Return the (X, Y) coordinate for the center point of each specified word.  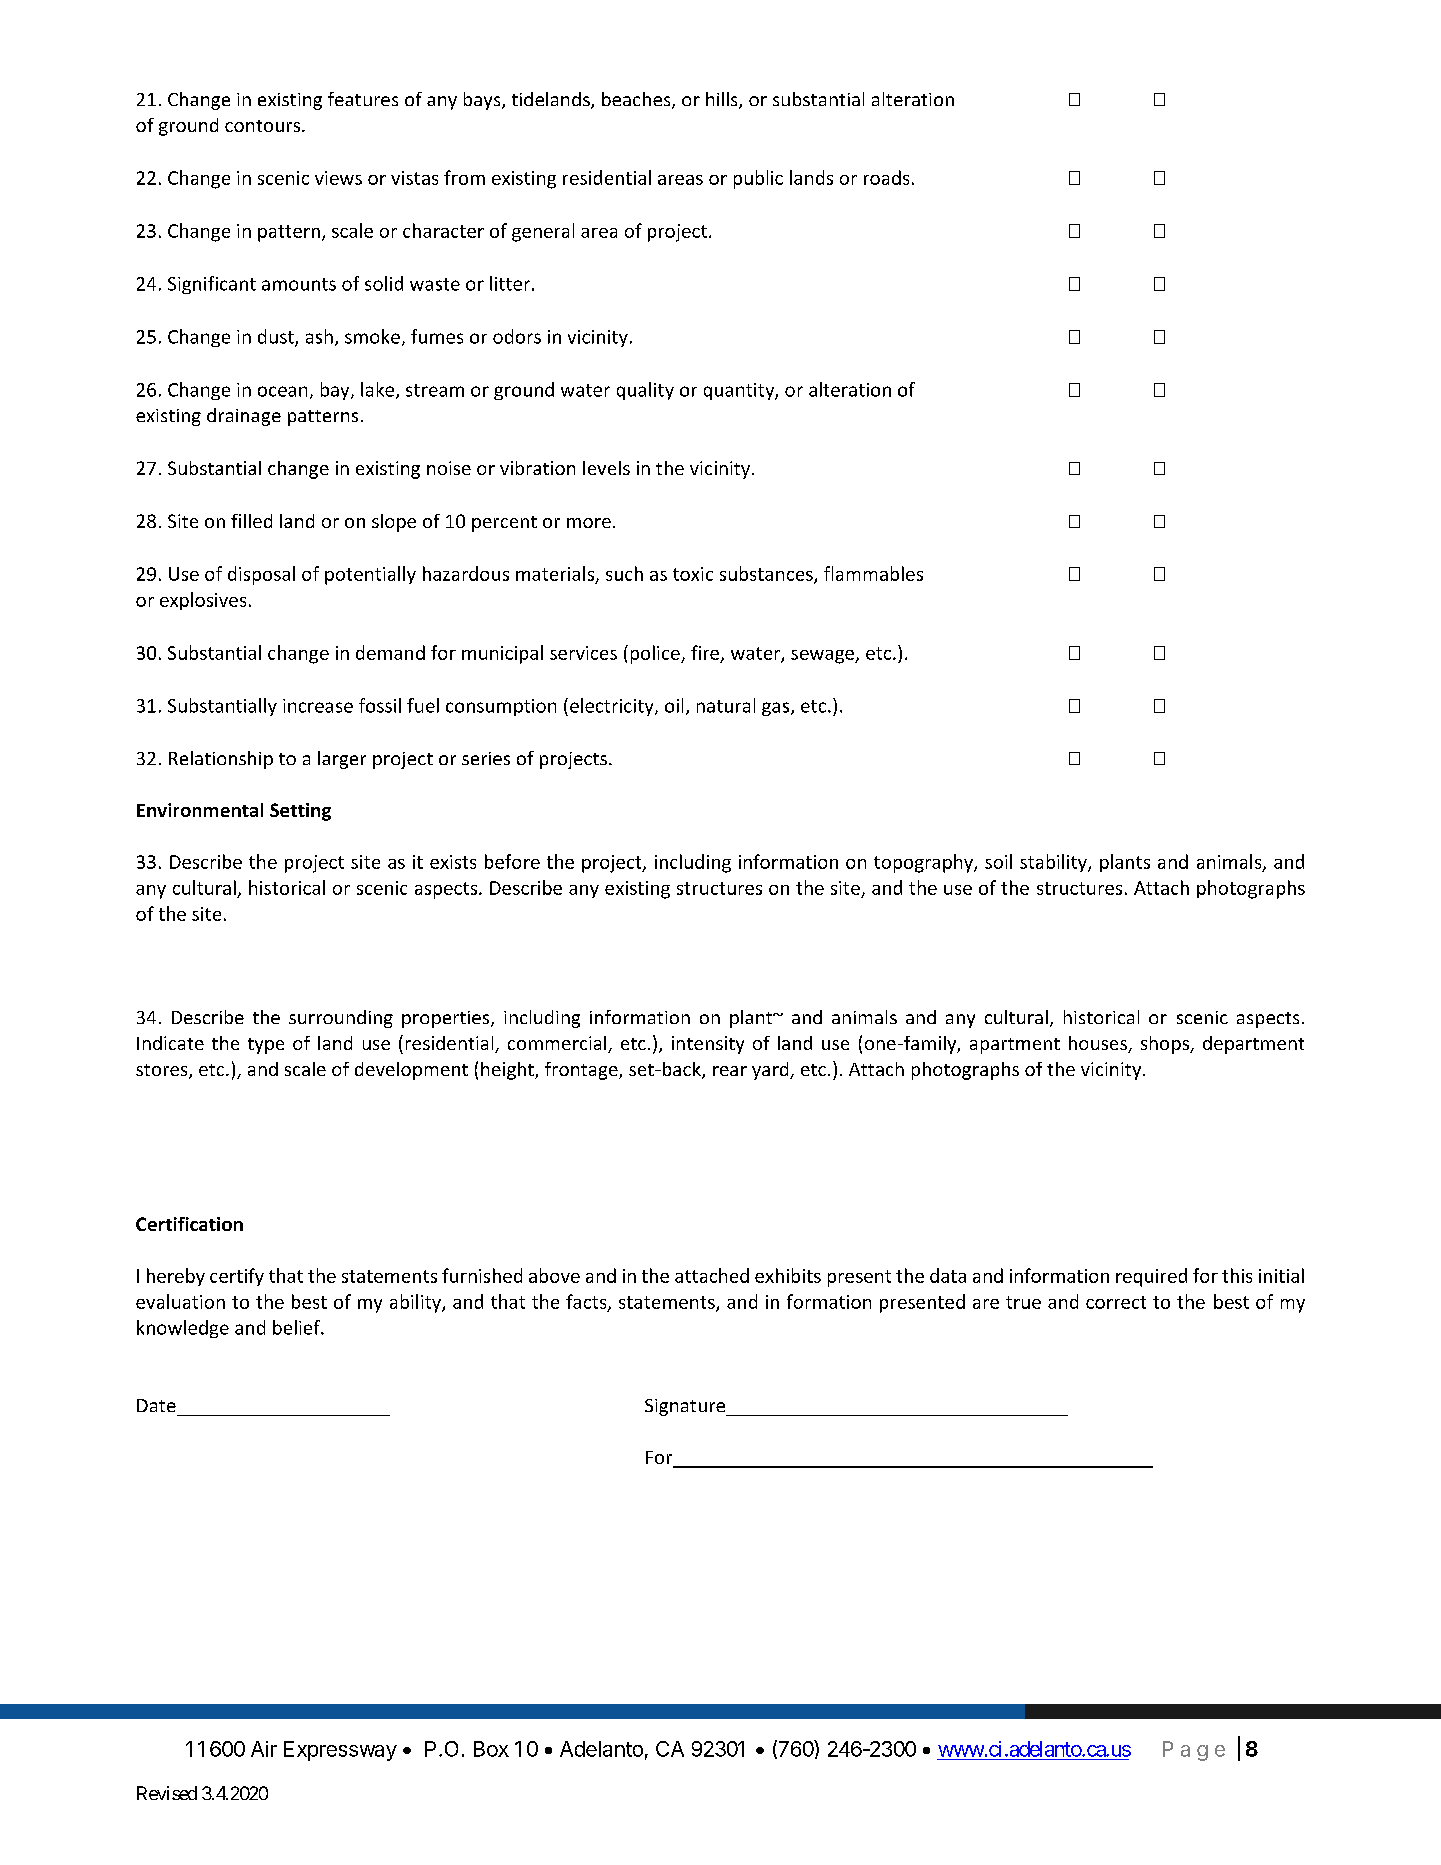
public (758, 179)
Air (264, 1749)
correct (1116, 1302)
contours (264, 126)
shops (1166, 1045)
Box (491, 1749)
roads (886, 177)
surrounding (341, 1019)
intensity (708, 1045)
